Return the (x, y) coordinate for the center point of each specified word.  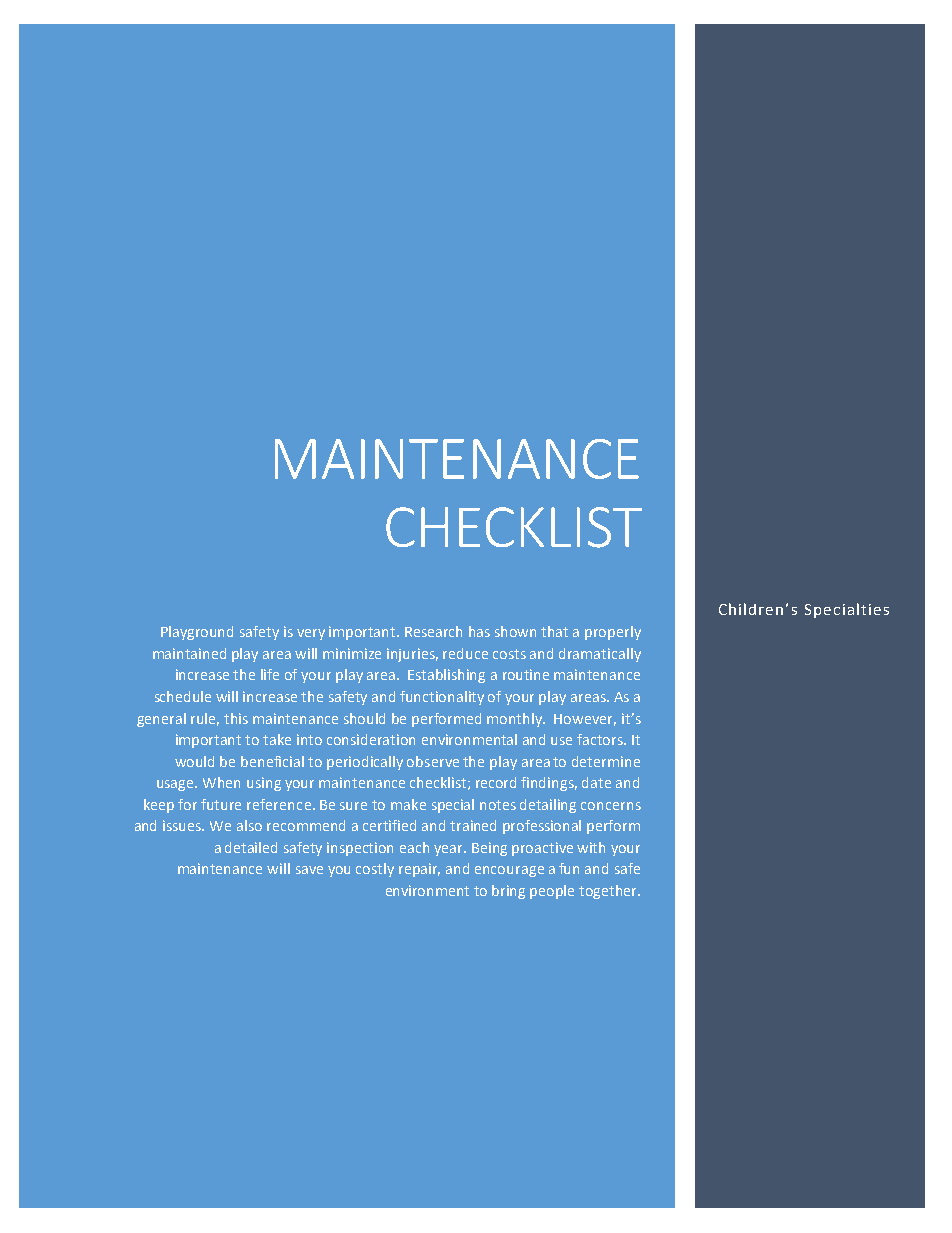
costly (375, 870)
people (552, 892)
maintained (189, 653)
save (309, 870)
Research (433, 631)
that (554, 631)
